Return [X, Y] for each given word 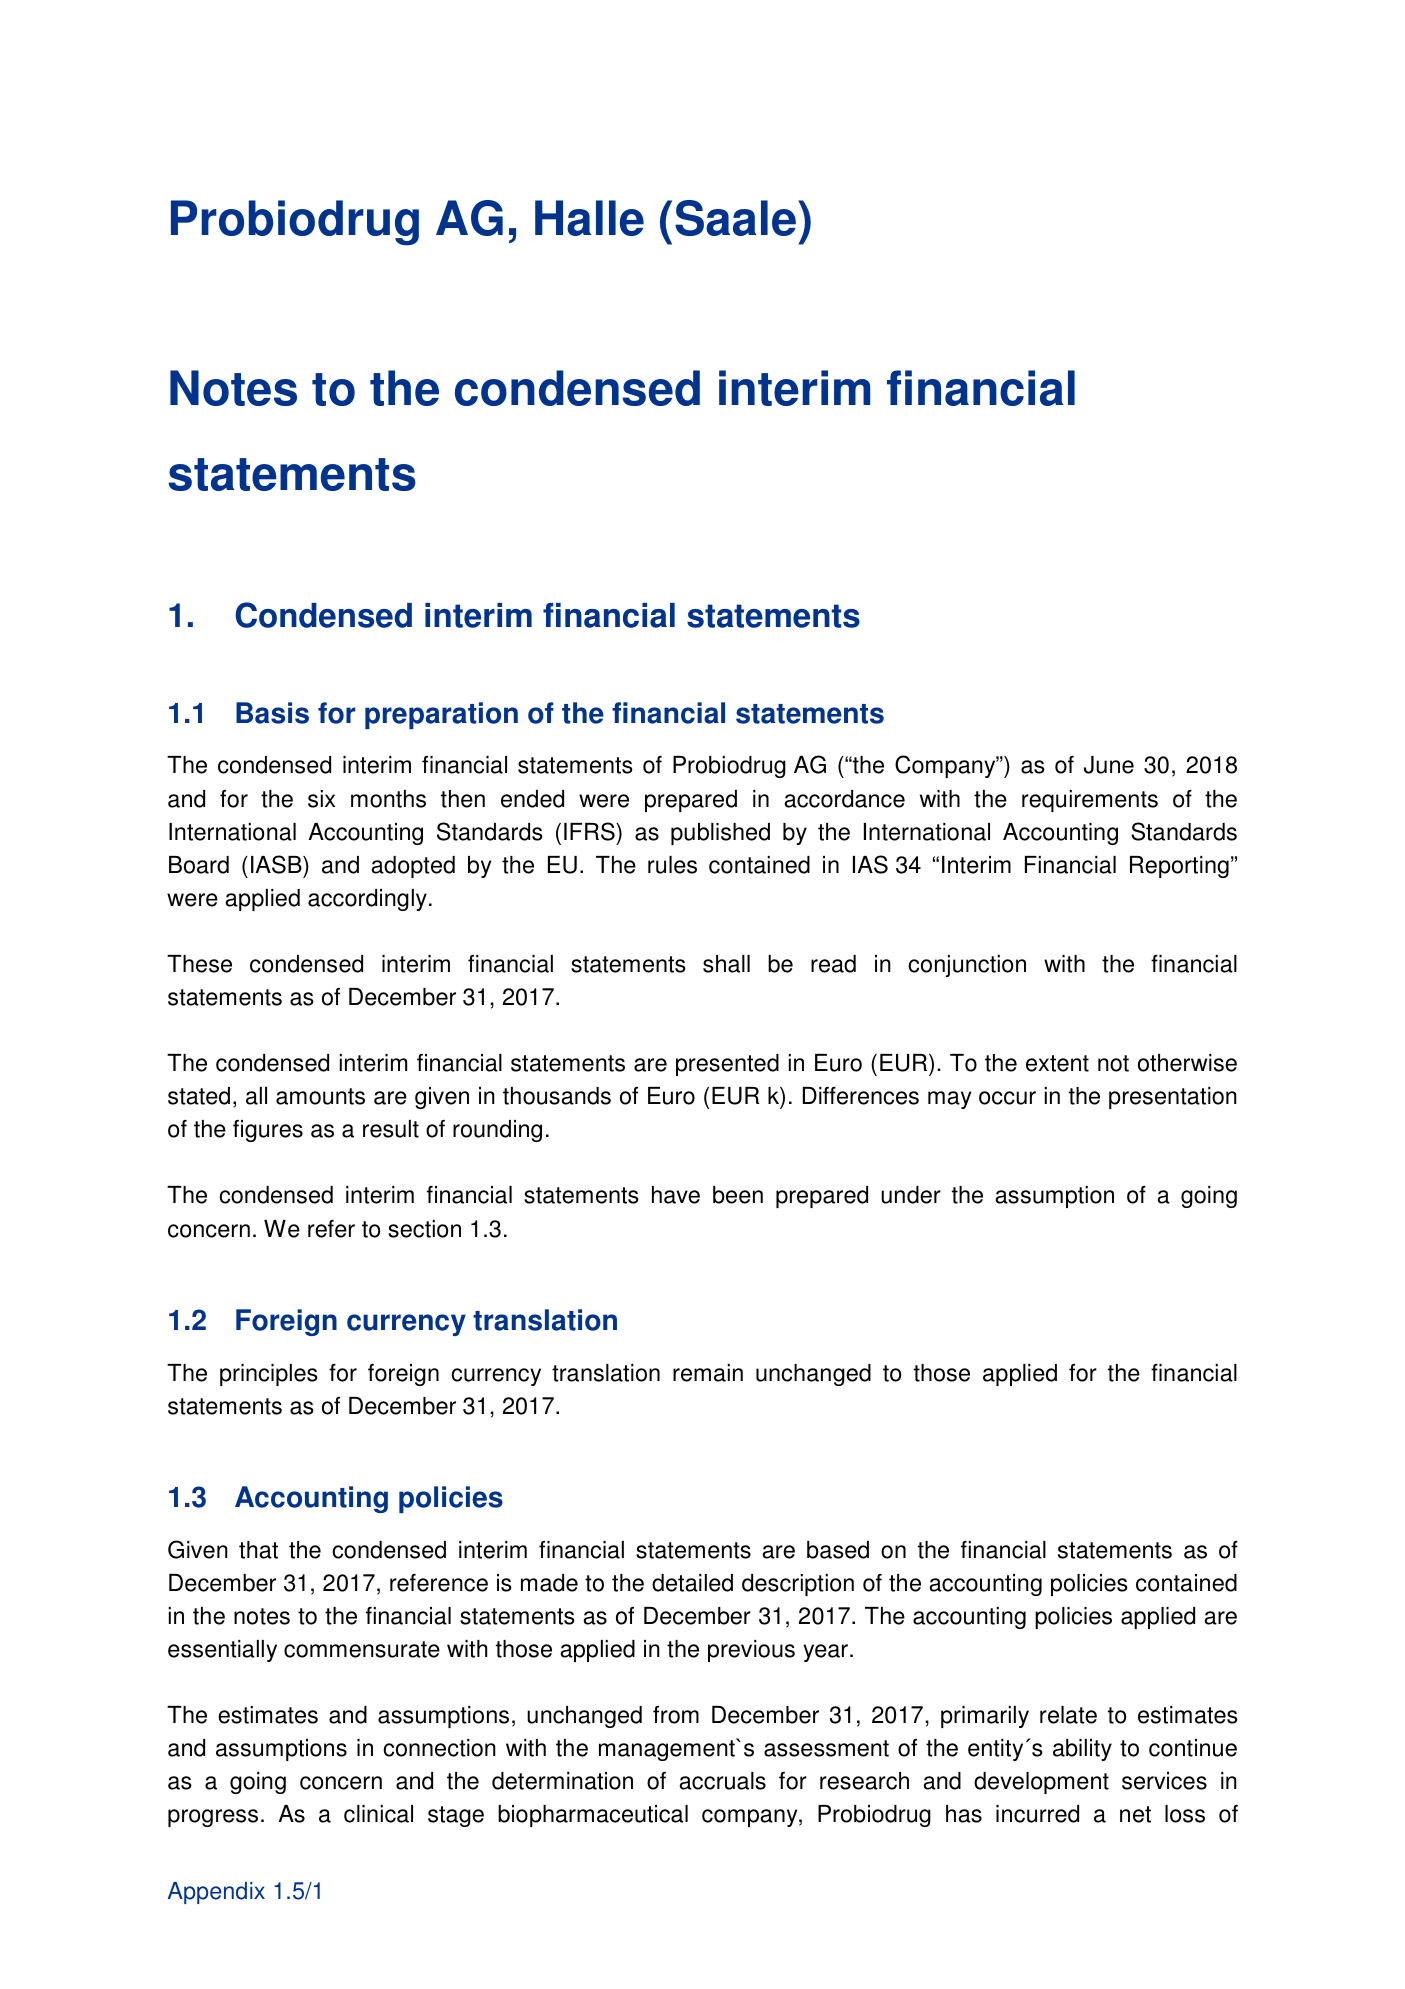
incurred [1037, 1814]
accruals [722, 1781]
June [1109, 765]
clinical [378, 1814]
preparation [441, 715]
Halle [589, 218]
